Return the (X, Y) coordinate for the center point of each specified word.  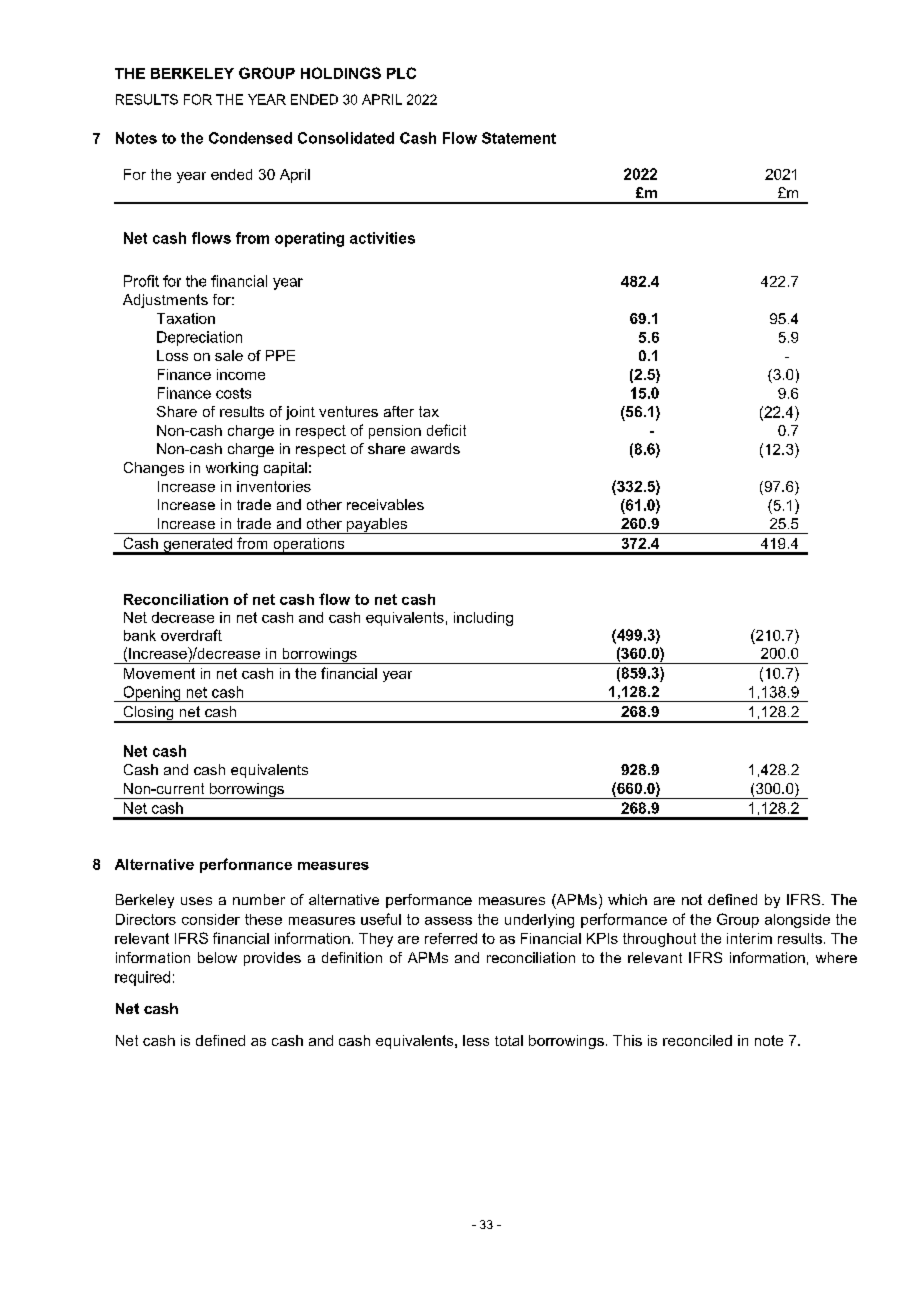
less (476, 1040)
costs (233, 393)
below (217, 957)
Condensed (250, 138)
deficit (446, 430)
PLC (401, 73)
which (627, 899)
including (483, 619)
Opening (152, 694)
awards (435, 448)
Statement (519, 138)
